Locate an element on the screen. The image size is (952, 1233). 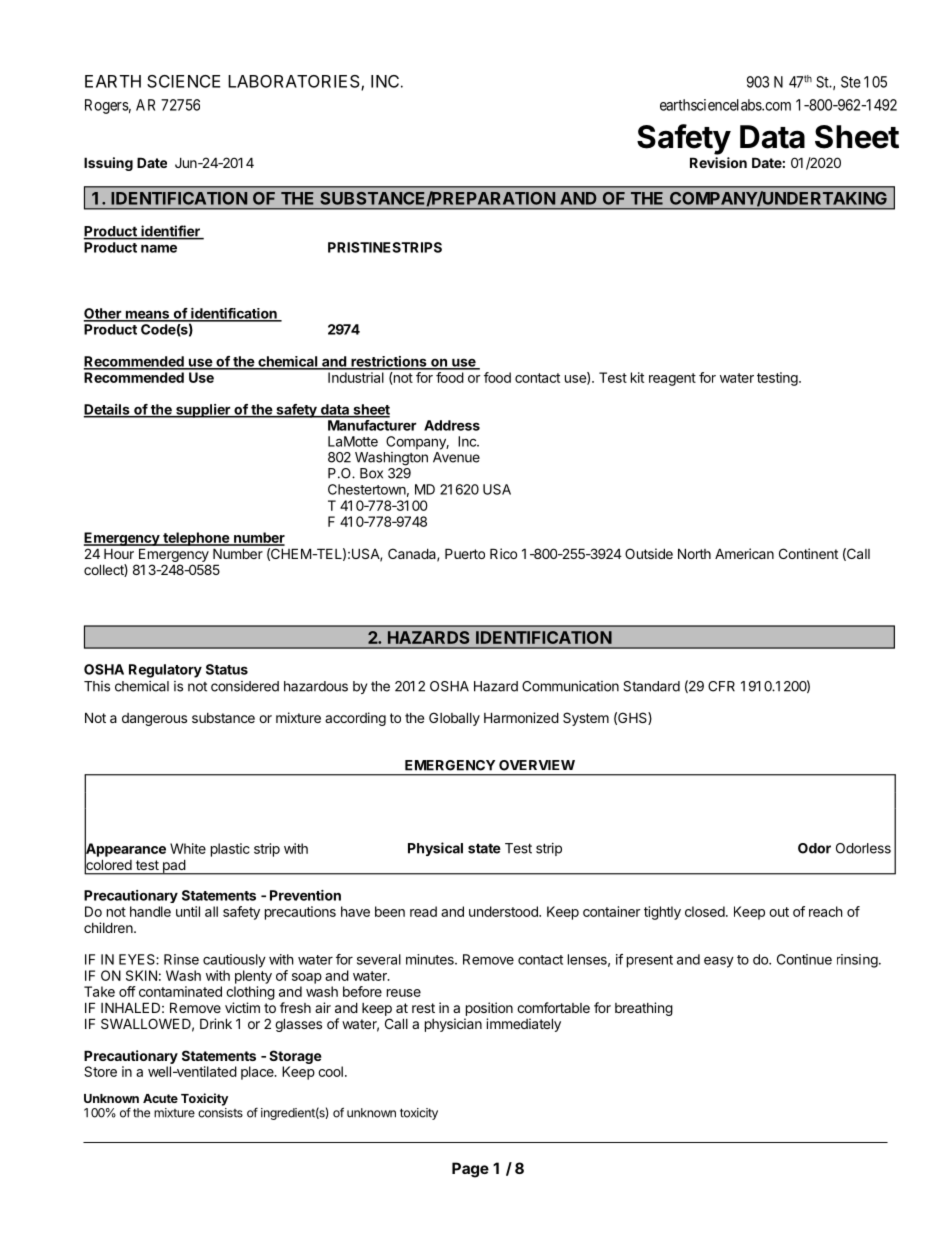
breathing is located at coordinates (644, 1009).
